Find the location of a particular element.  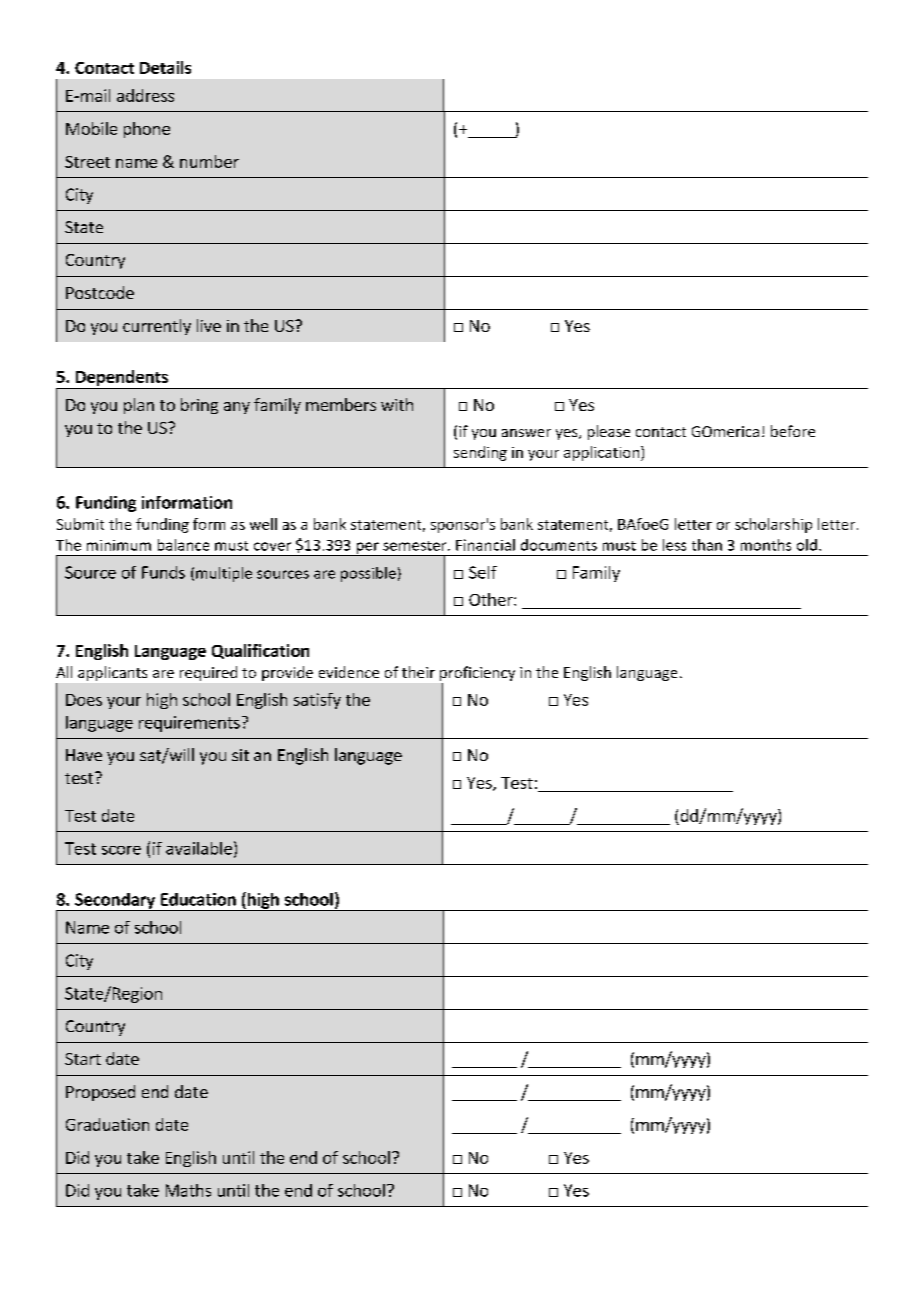

number is located at coordinates (209, 161).
